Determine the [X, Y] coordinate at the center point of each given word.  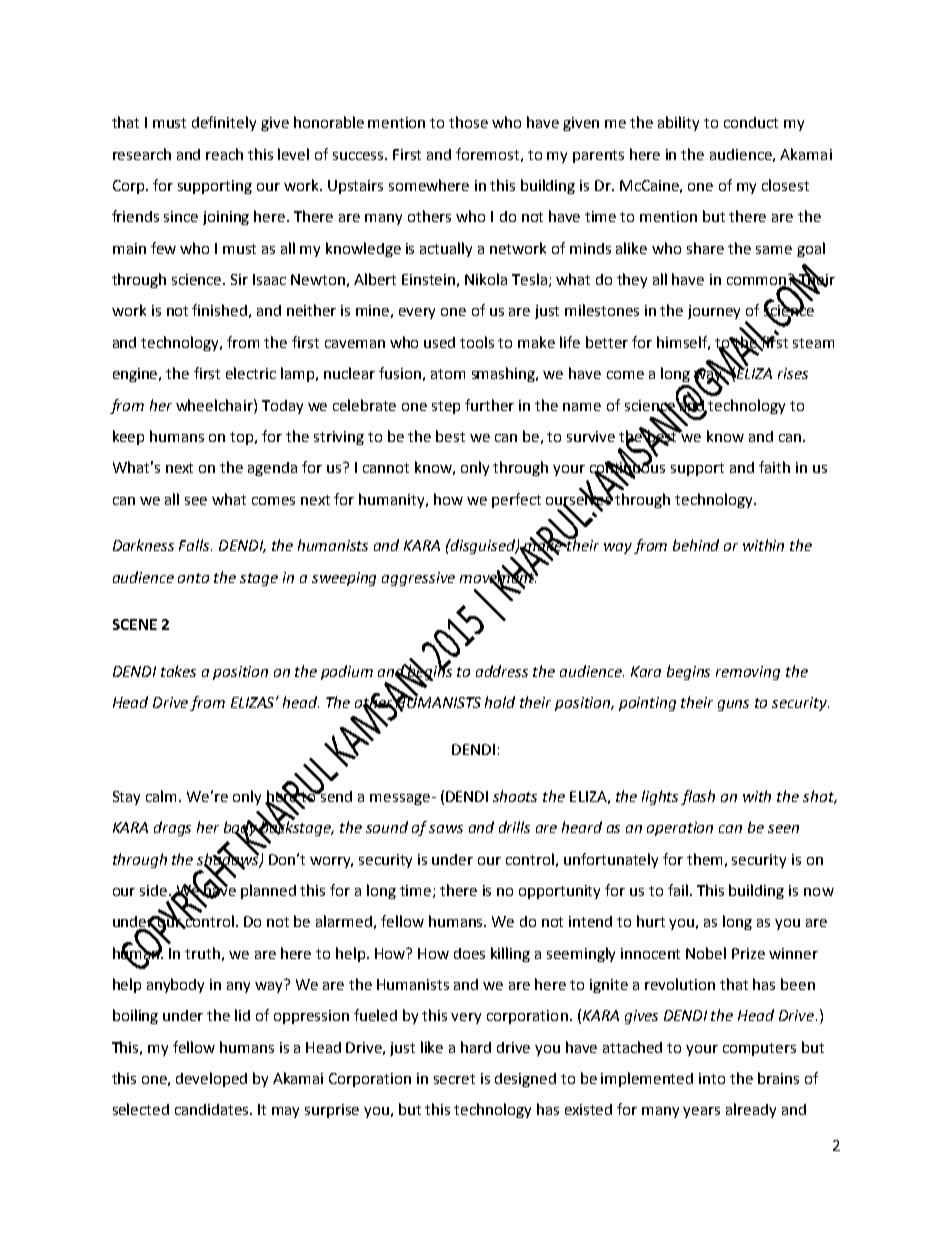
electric [251, 373]
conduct [751, 122]
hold [500, 702]
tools [477, 342]
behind [696, 545]
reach [224, 154]
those [468, 122]
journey [714, 312]
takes [178, 671]
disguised [483, 546]
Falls [195, 545]
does [469, 953]
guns [733, 705]
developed [211, 1079]
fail [678, 890]
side [155, 890]
